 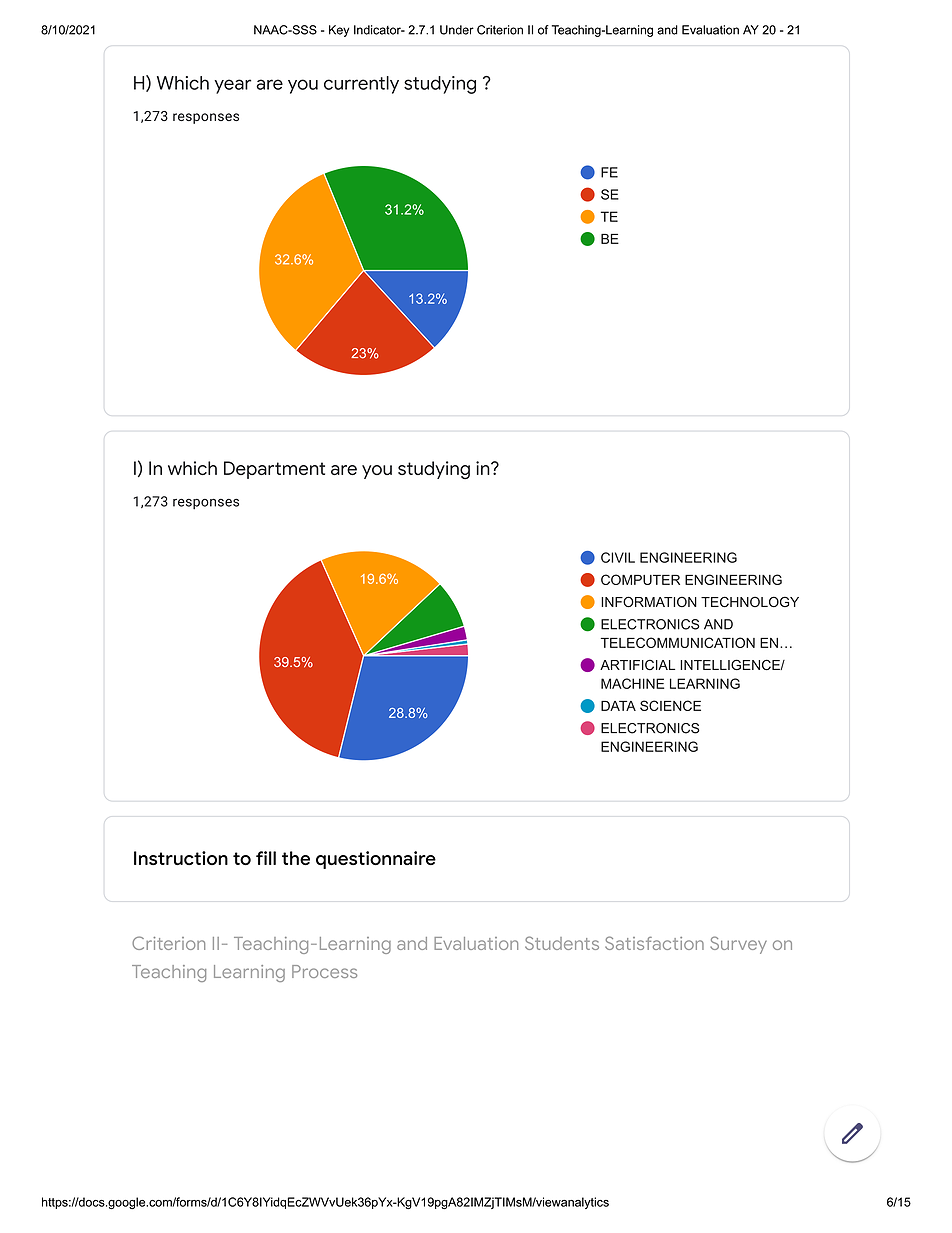 What do you see at coordinates (640, 579) in the screenshot?
I see `COMPUTER` at bounding box center [640, 579].
